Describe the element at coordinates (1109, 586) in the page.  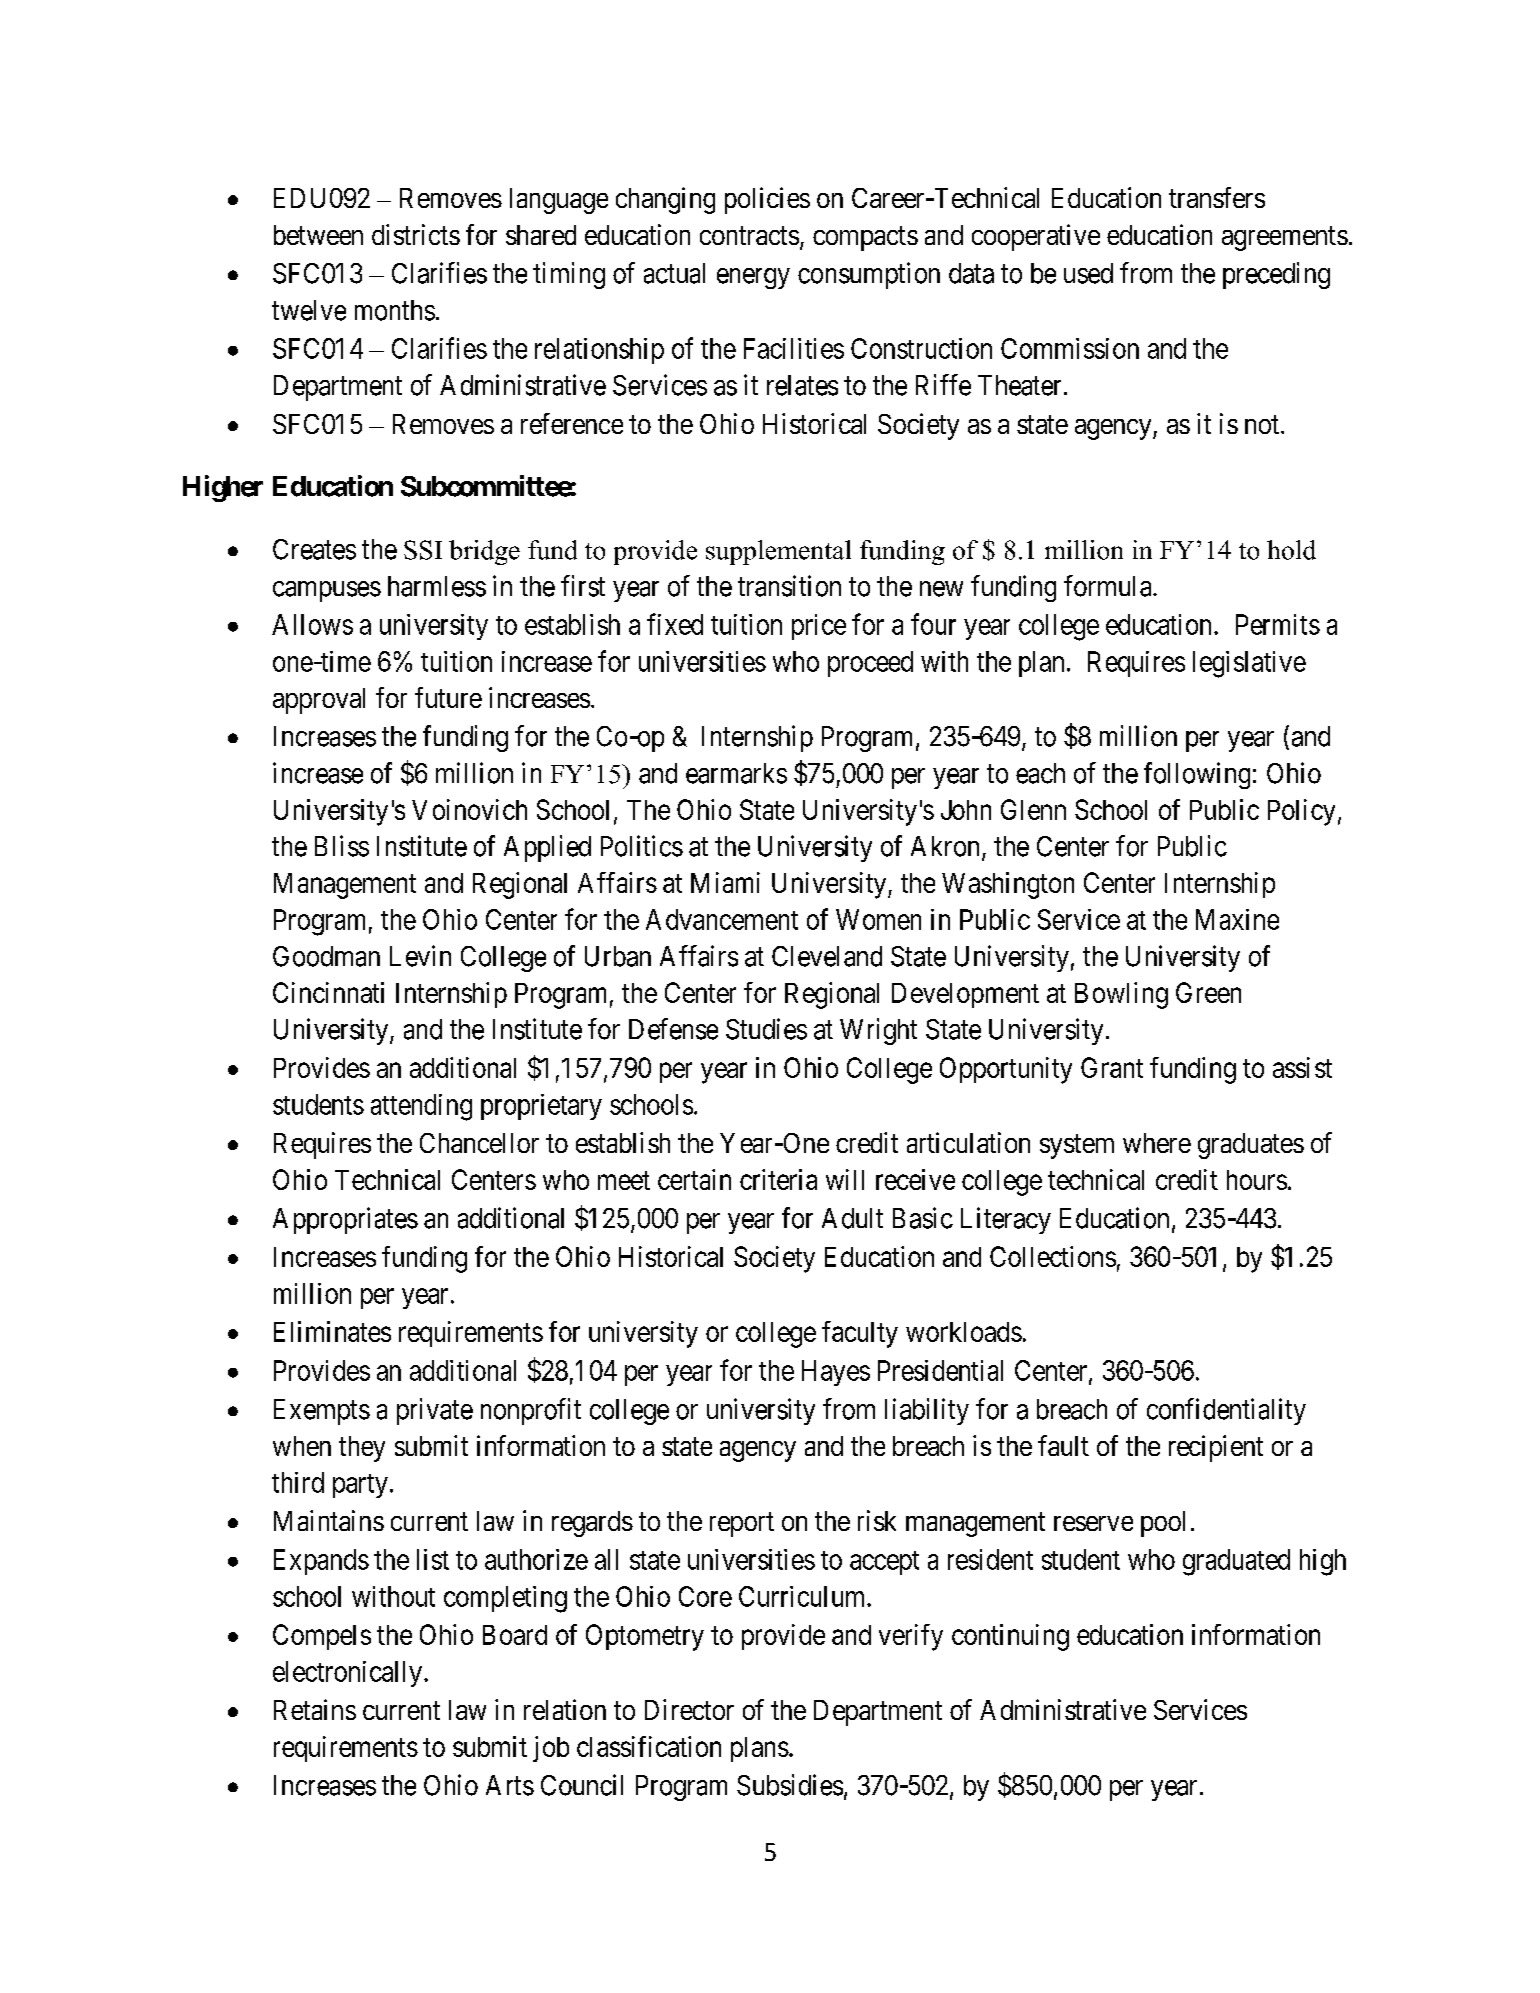
I see `formula` at that location.
